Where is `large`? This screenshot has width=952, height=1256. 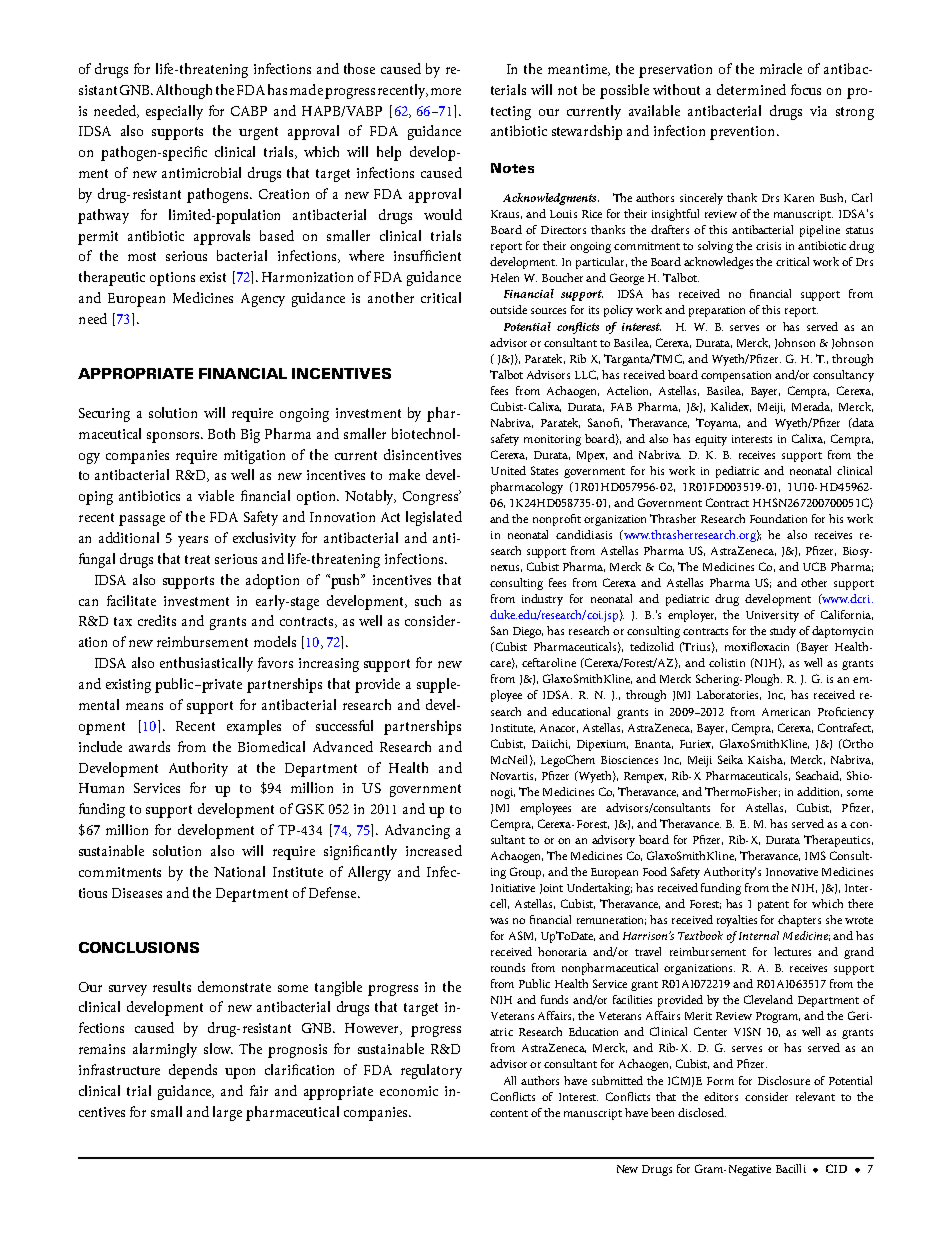
large is located at coordinates (227, 1113).
